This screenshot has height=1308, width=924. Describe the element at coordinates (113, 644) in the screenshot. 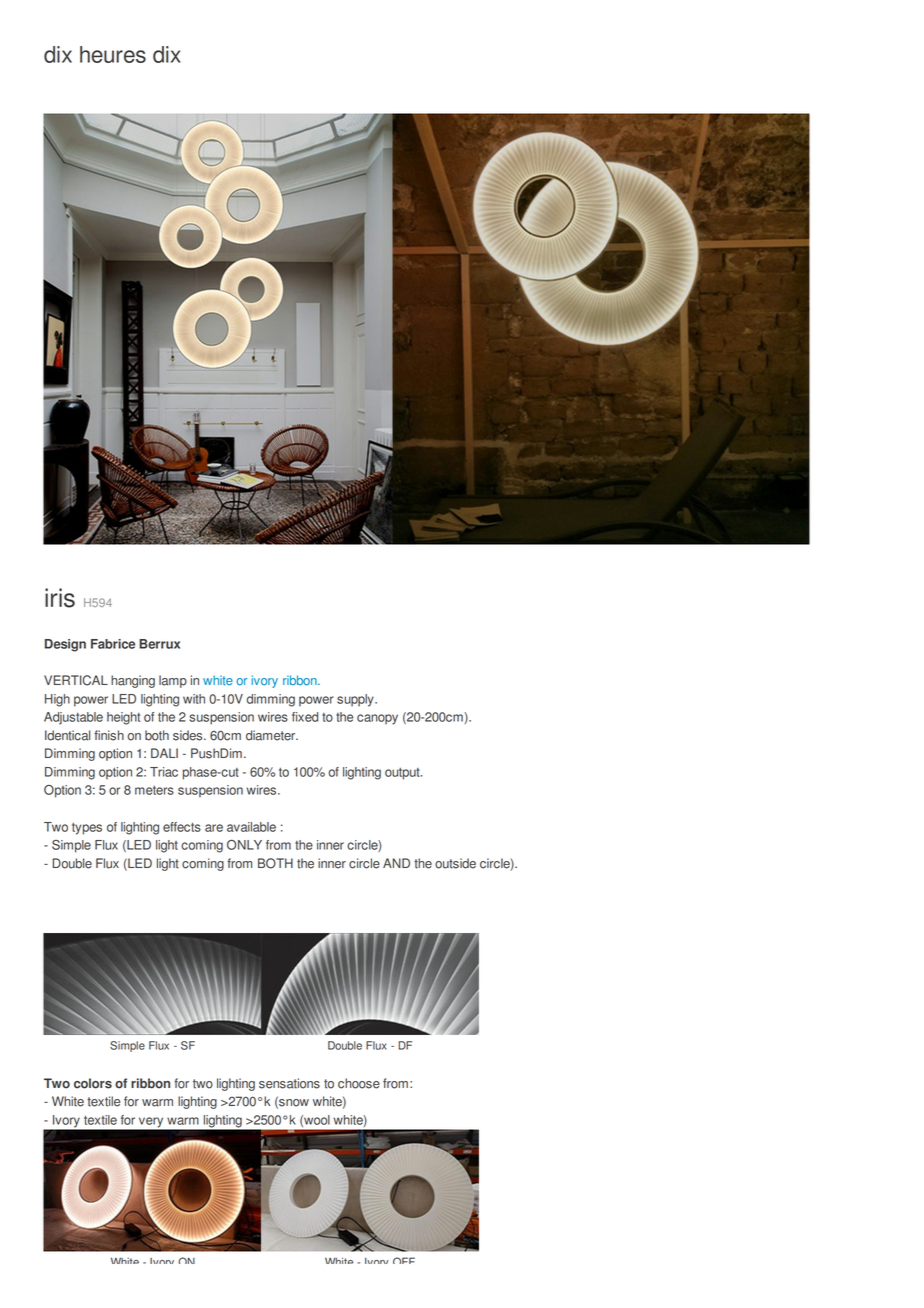

I see `Fabrice` at that location.
